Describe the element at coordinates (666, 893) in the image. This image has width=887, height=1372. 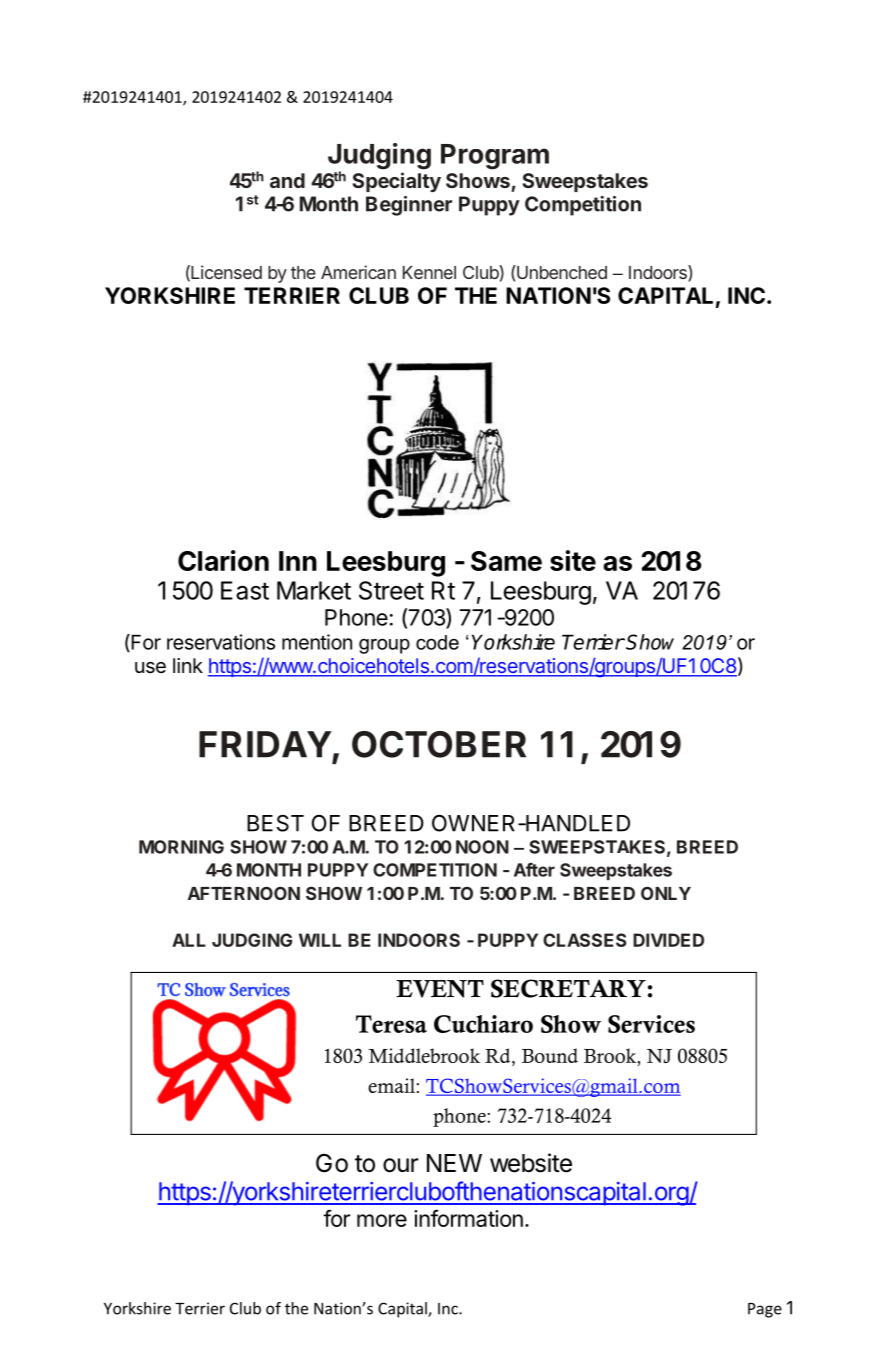
I see `ONLY` at that location.
